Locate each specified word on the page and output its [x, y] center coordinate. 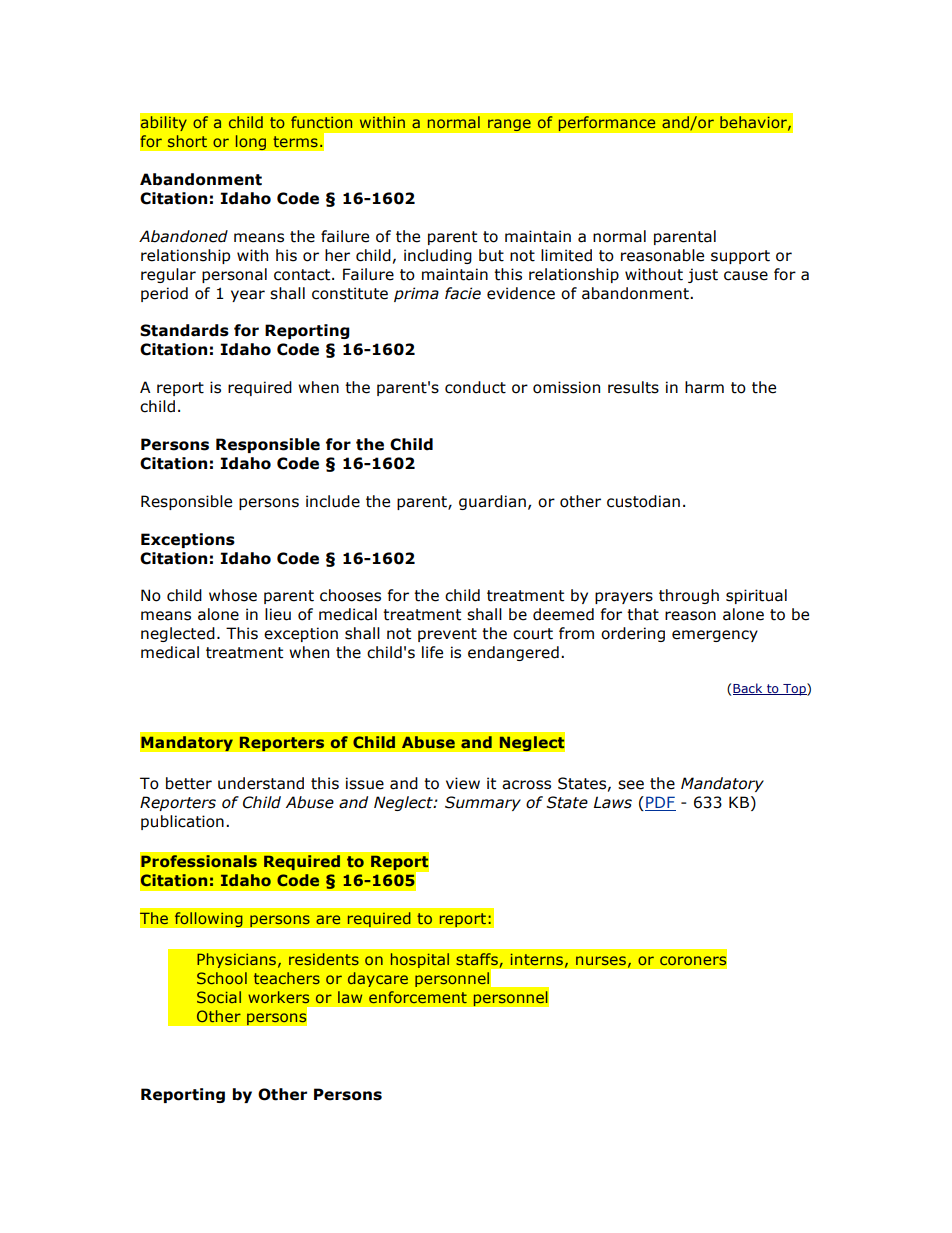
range [509, 125]
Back [749, 689]
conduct [475, 387]
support [740, 257]
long [250, 143]
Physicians [236, 960]
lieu [278, 614]
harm [704, 387]
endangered [513, 653]
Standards [184, 330]
